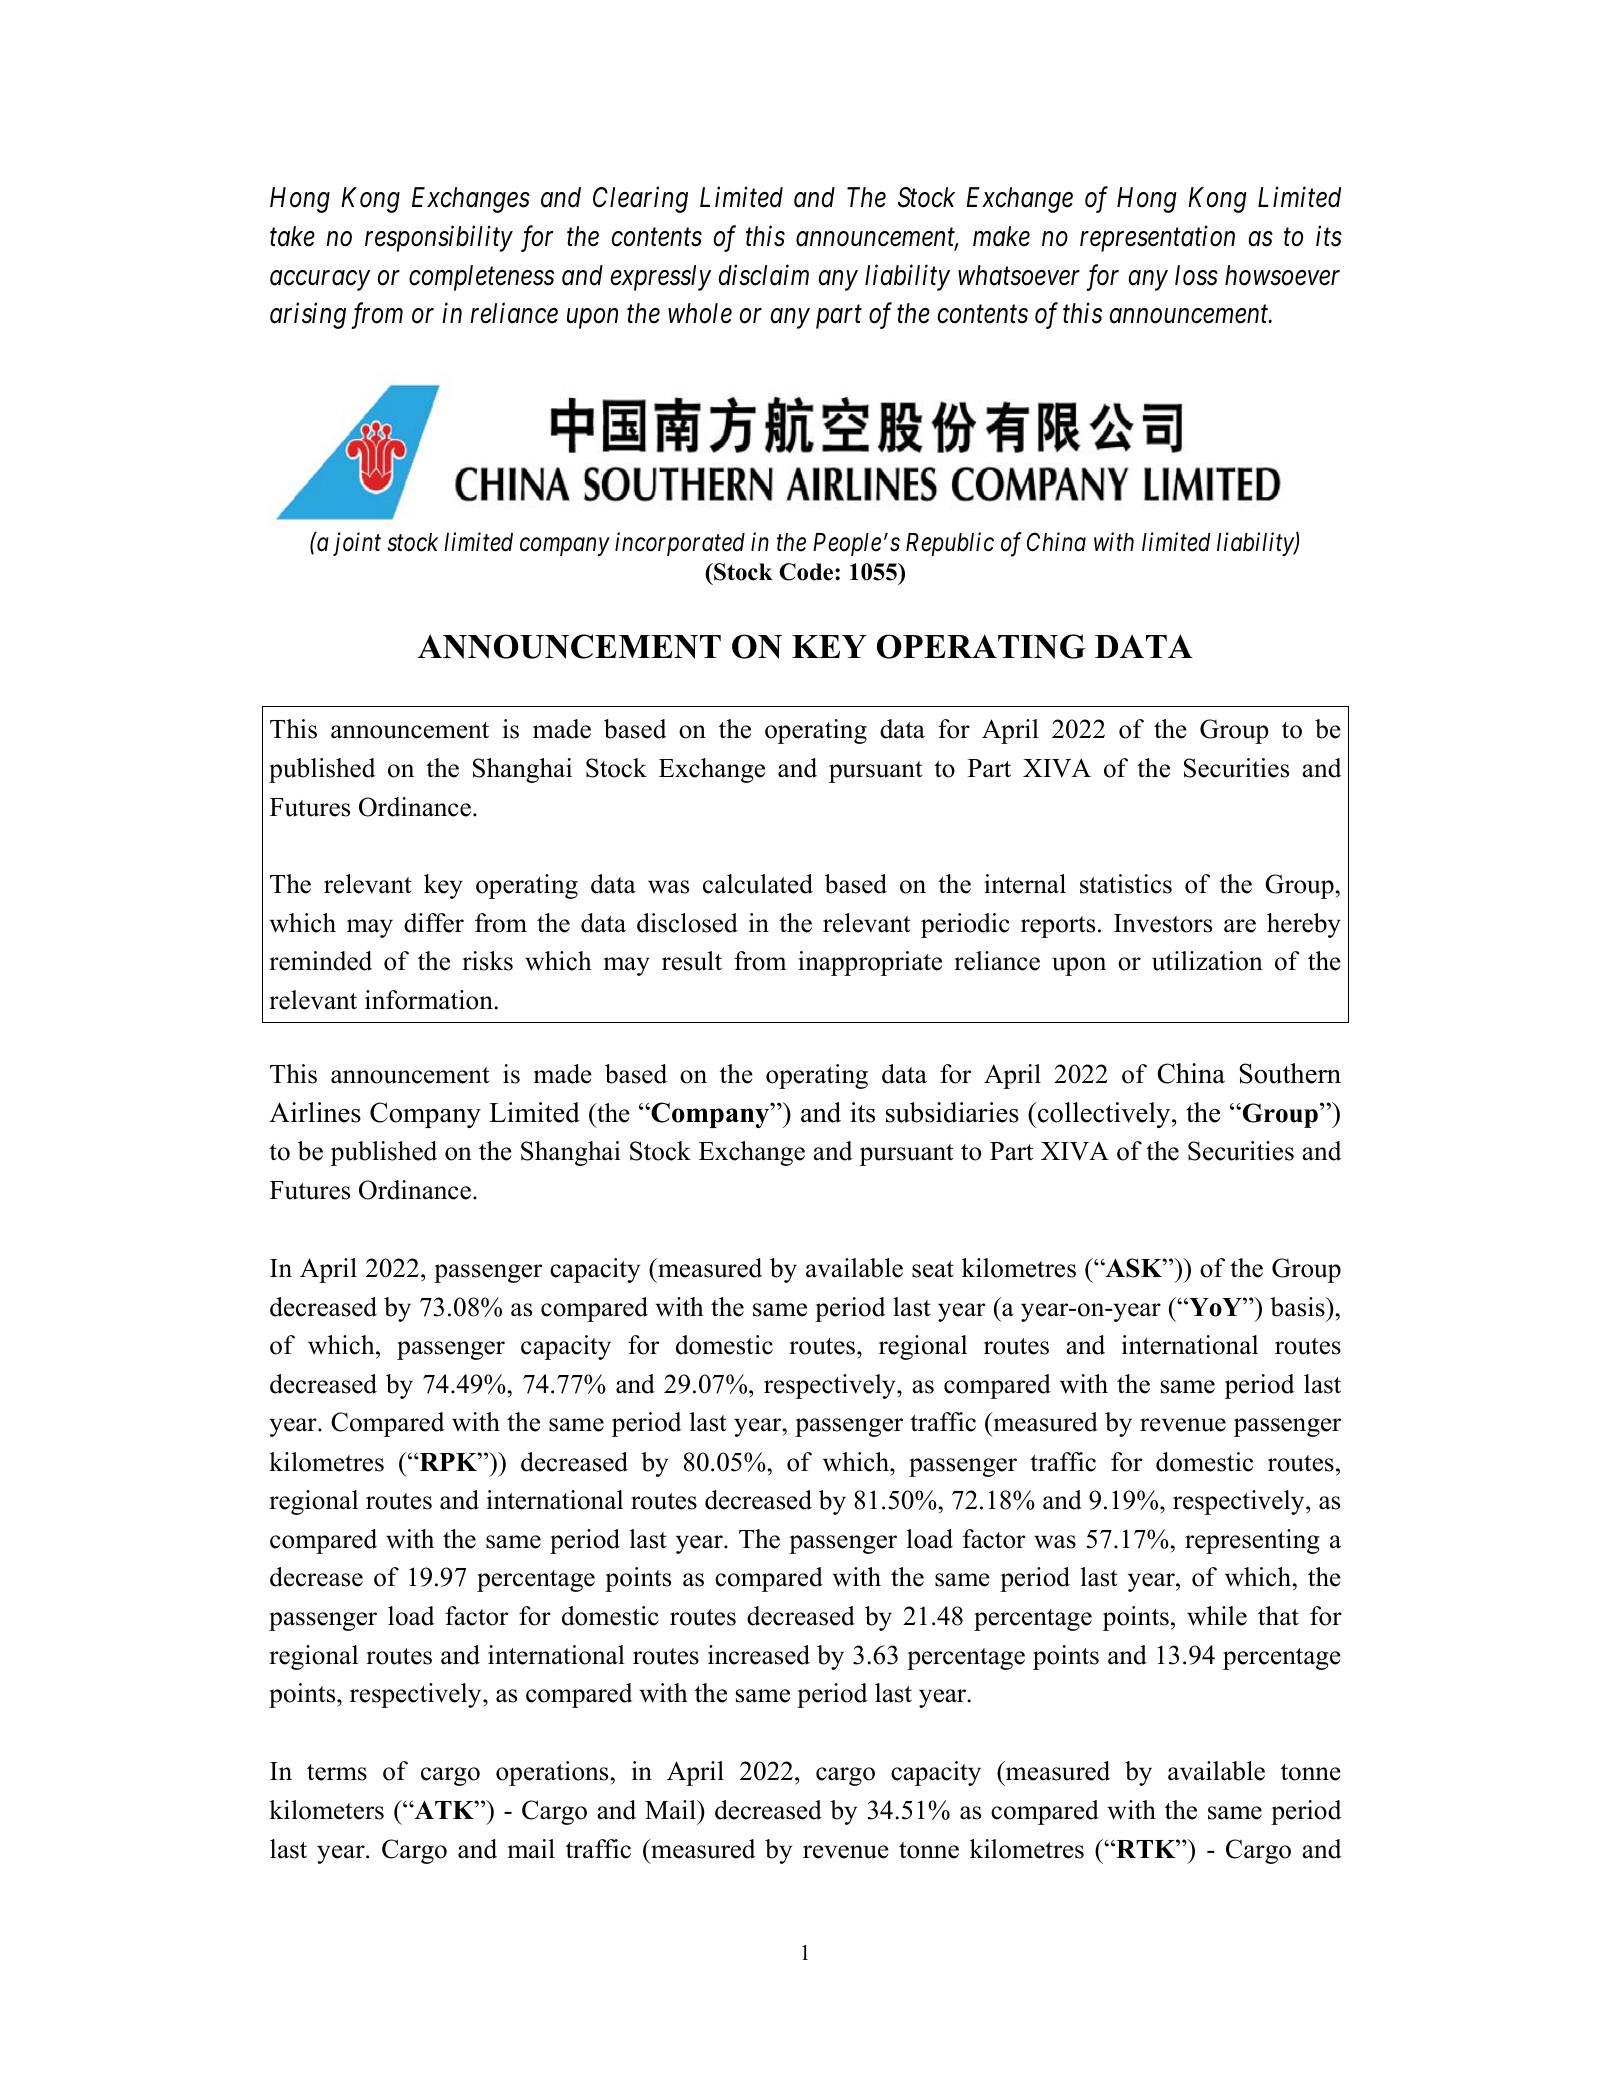  Describe the element at coordinates (439, 238) in the image. I see `responsibility` at that location.
